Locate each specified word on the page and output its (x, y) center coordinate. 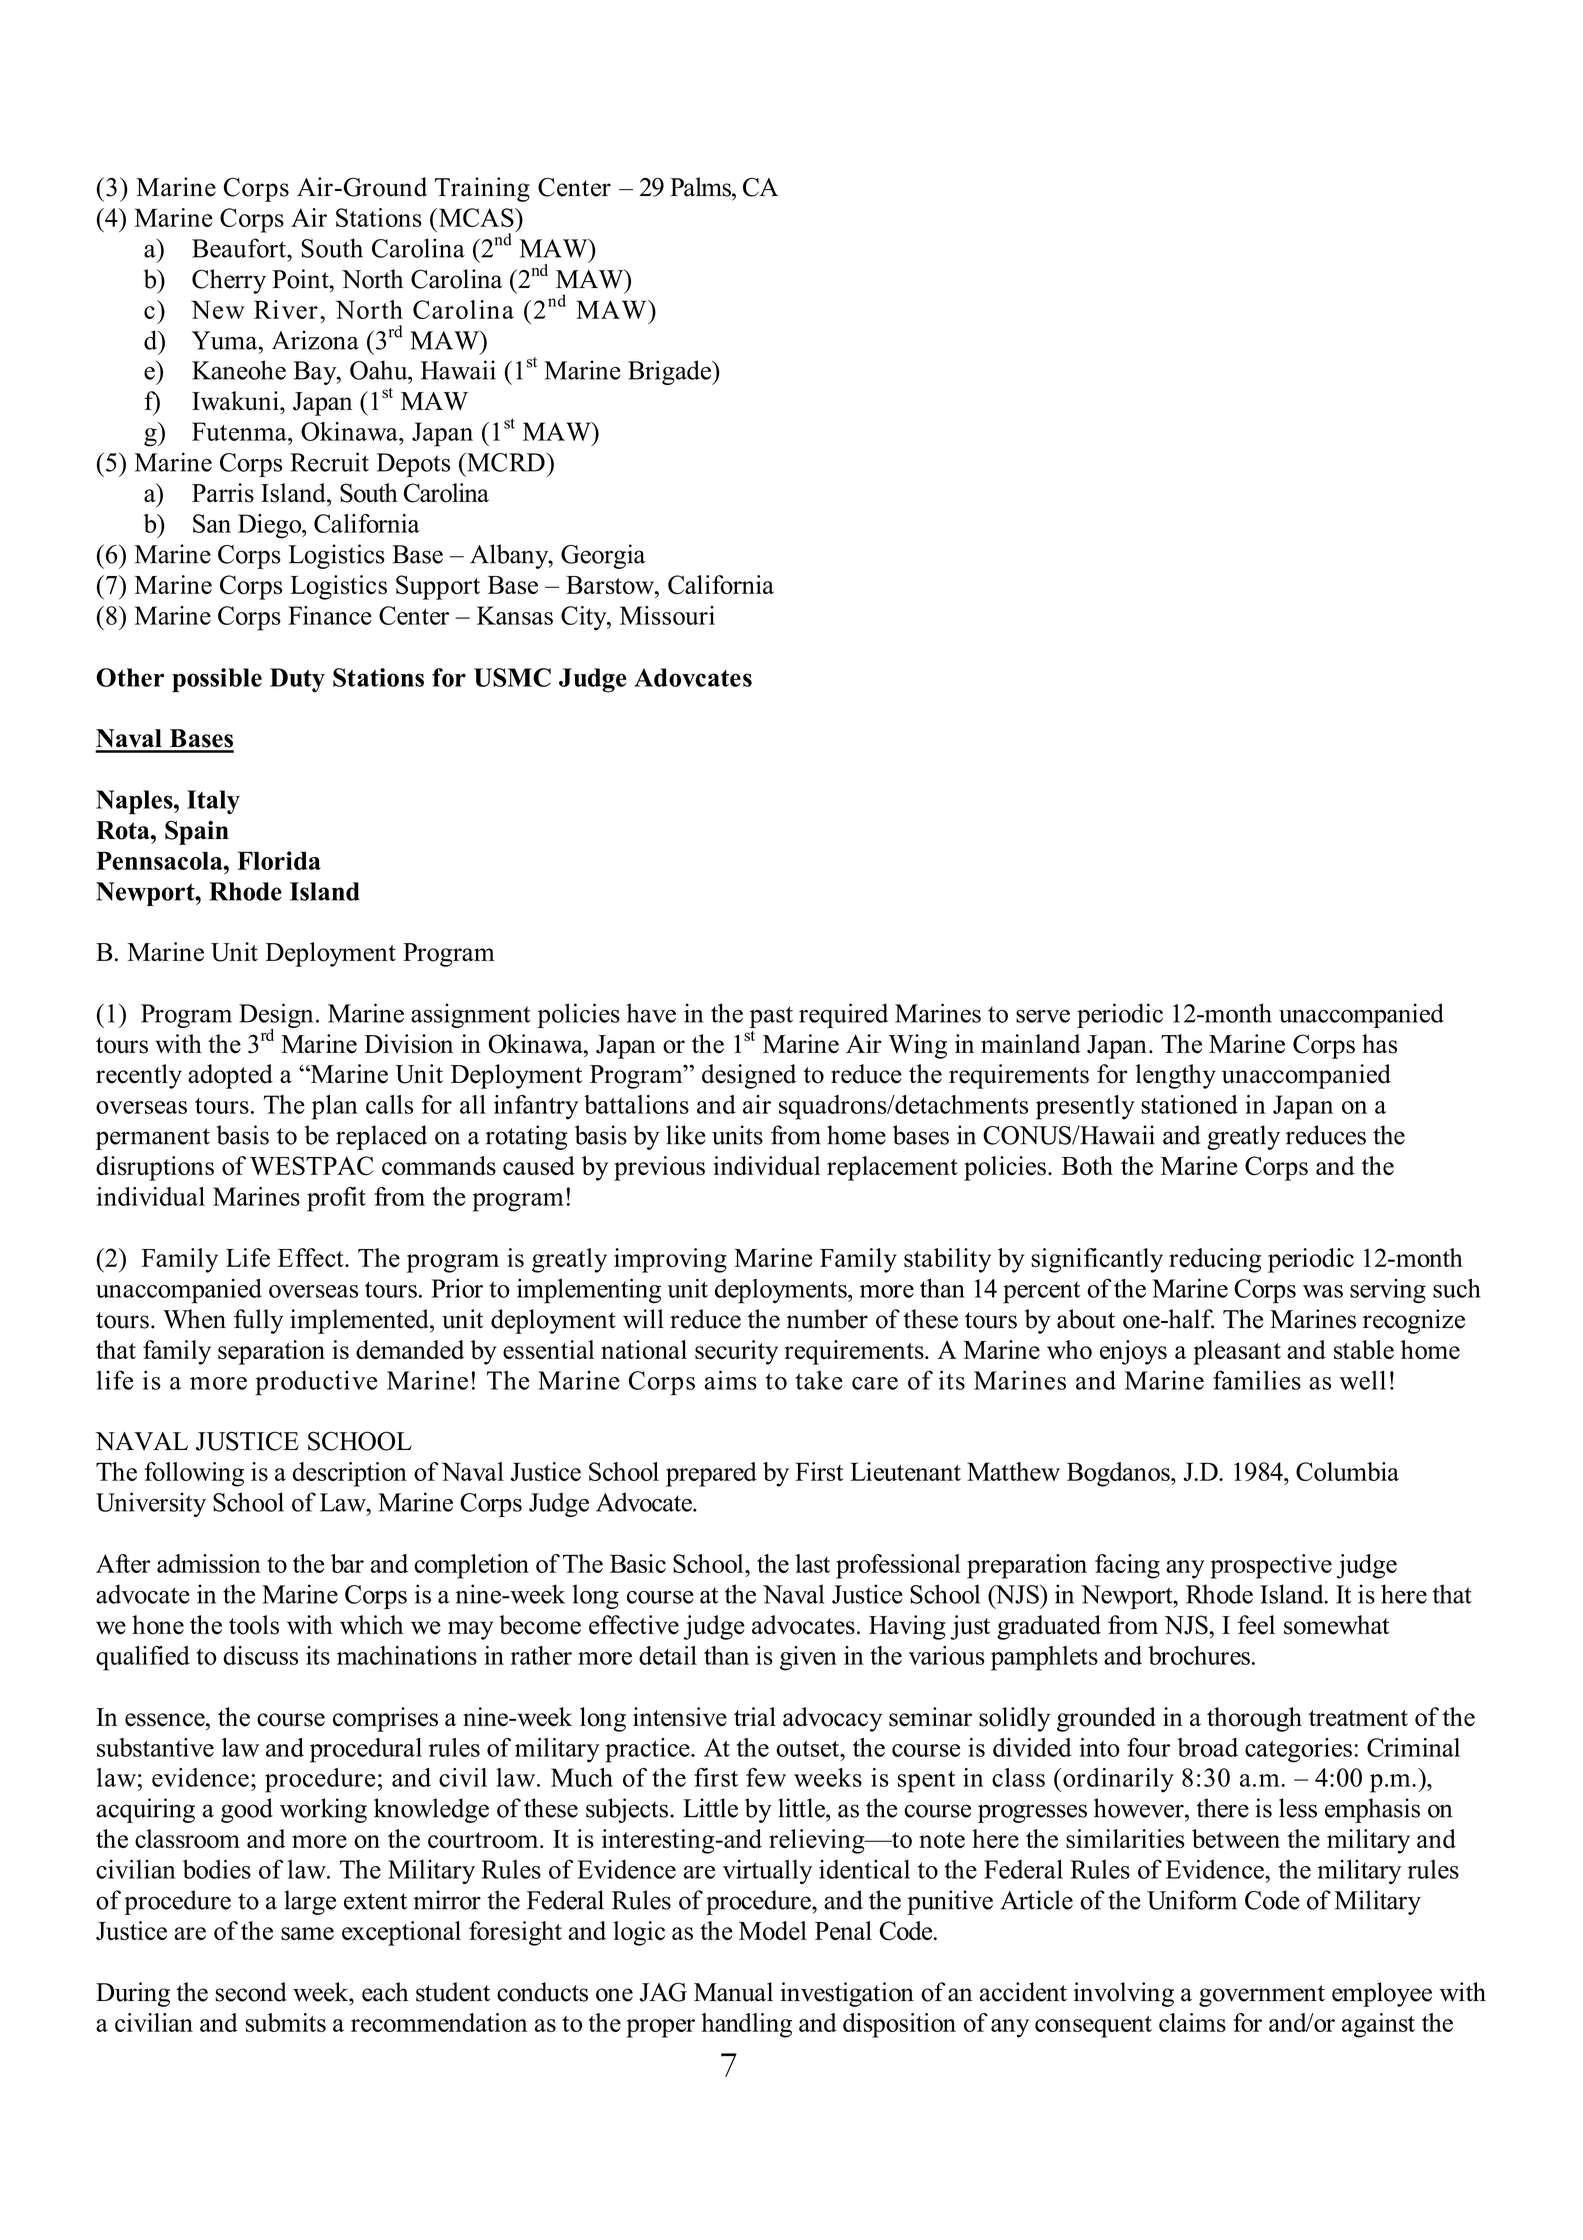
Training (482, 189)
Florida (279, 860)
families (1257, 1380)
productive (316, 1383)
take (819, 1380)
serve (1043, 1016)
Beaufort (240, 248)
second (251, 1992)
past (771, 1017)
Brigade (670, 372)
